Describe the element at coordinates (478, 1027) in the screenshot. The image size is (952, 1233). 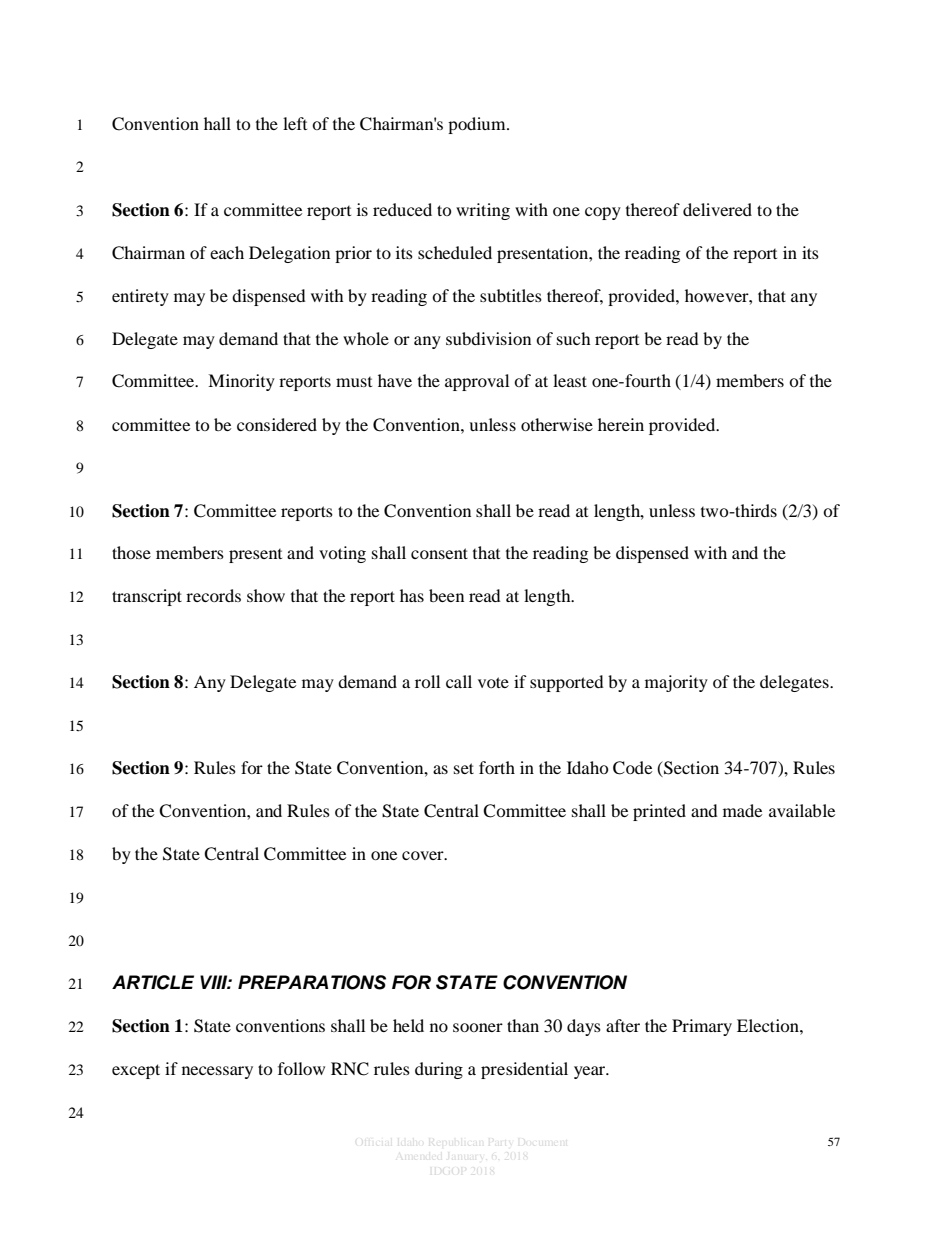
I see `sooner` at that location.
